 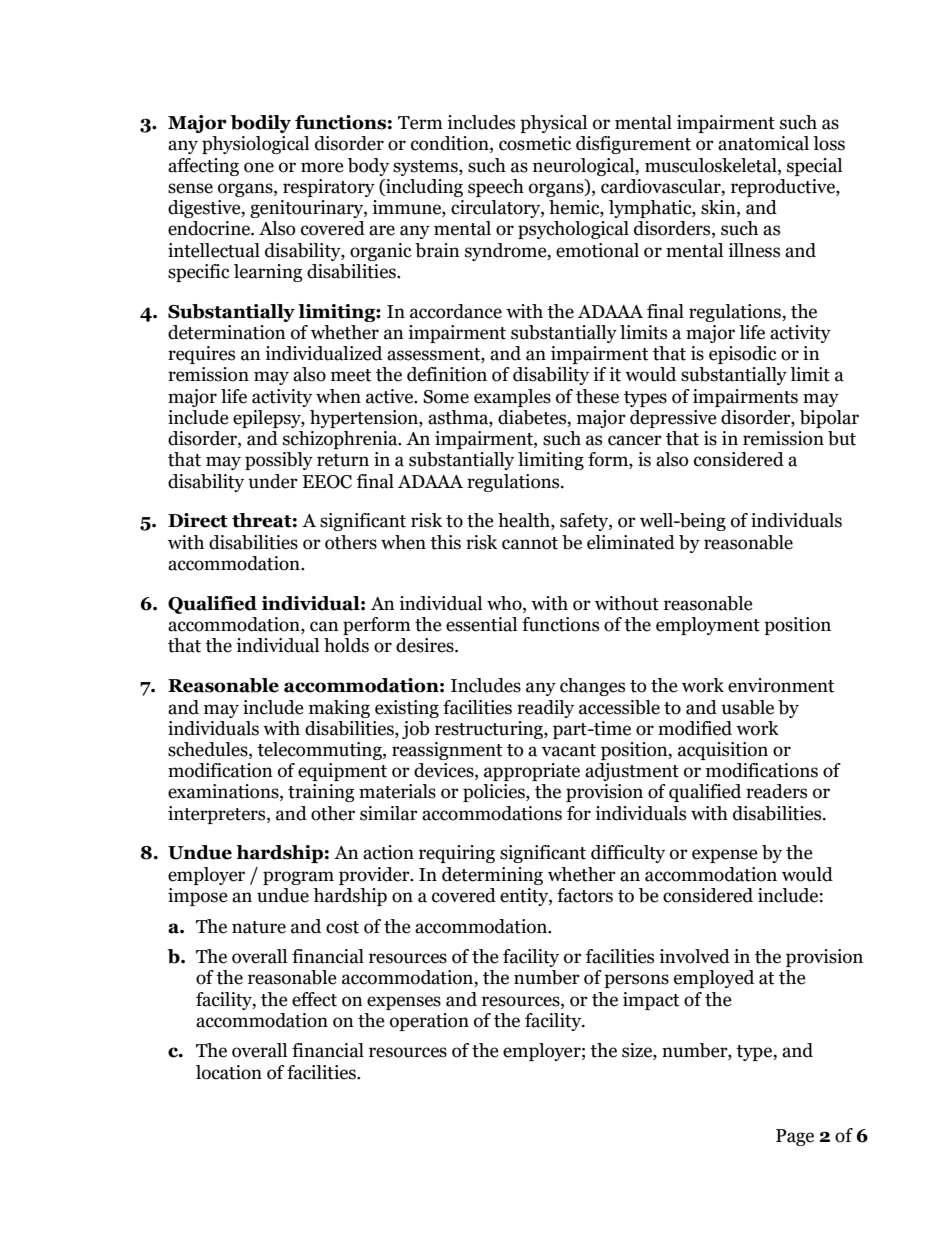 I want to click on under, so click(x=273, y=481).
